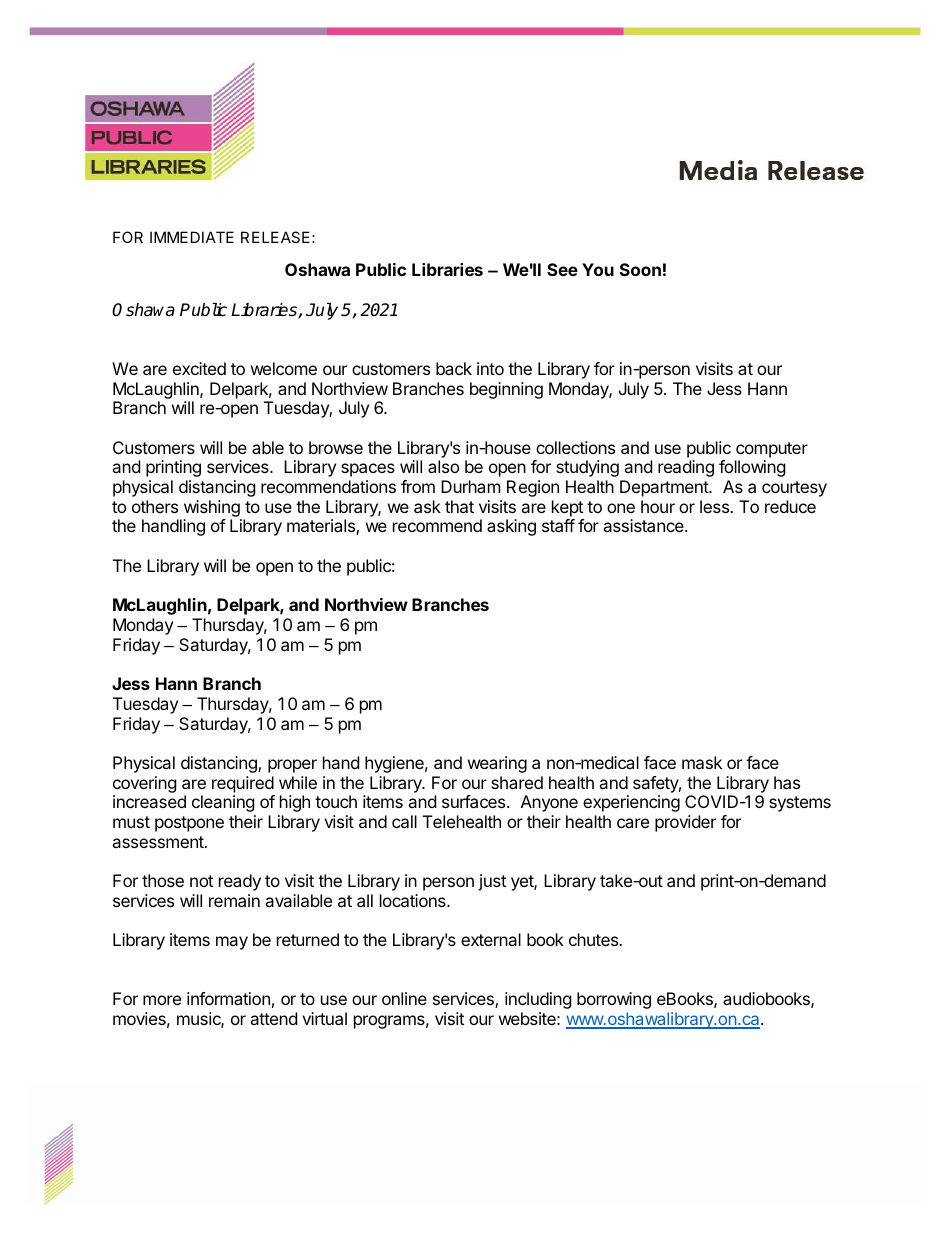 The width and height of the screenshot is (952, 1233). What do you see at coordinates (211, 510) in the screenshot?
I see `wishing` at bounding box center [211, 510].
